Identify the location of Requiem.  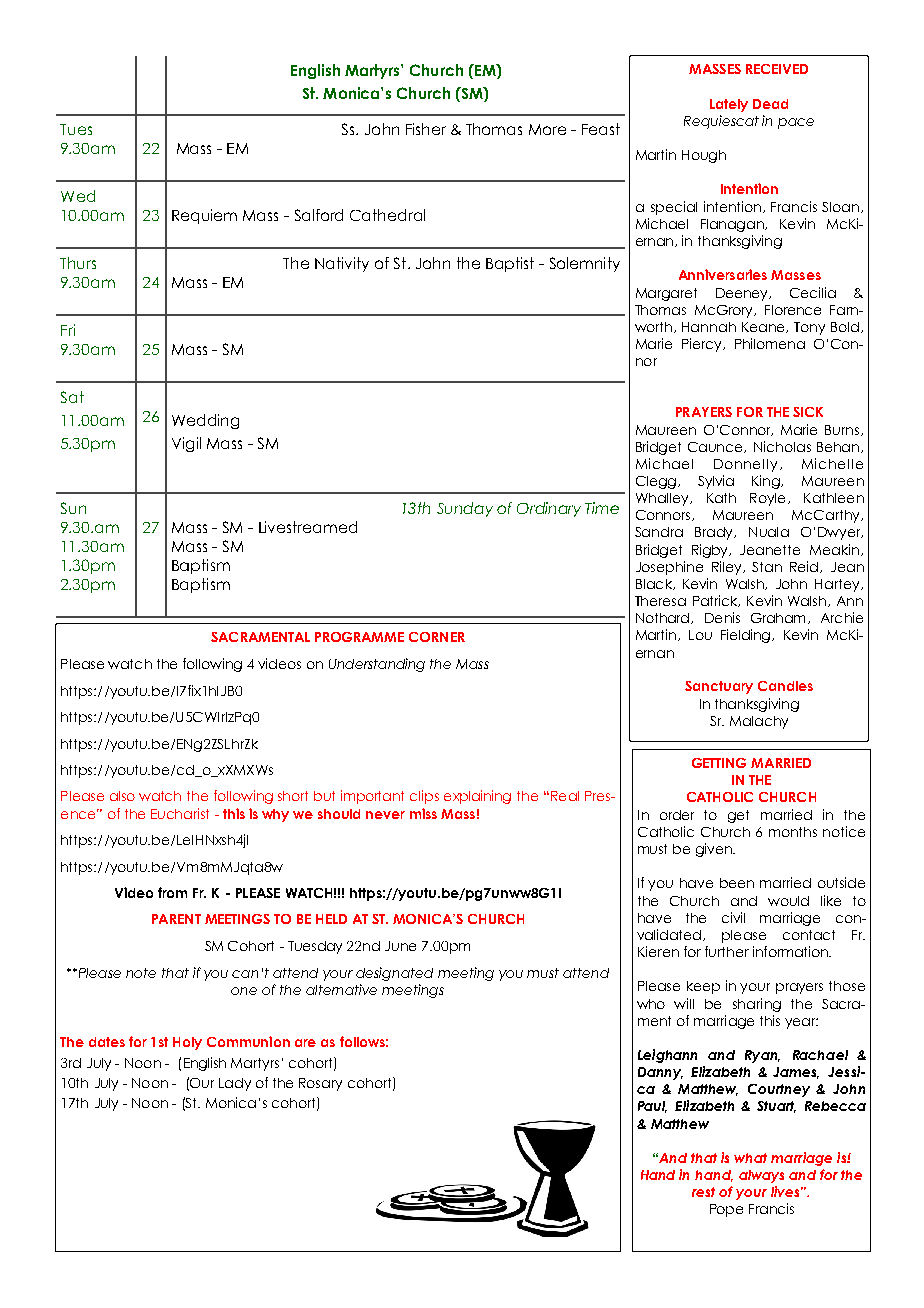
(204, 216).
